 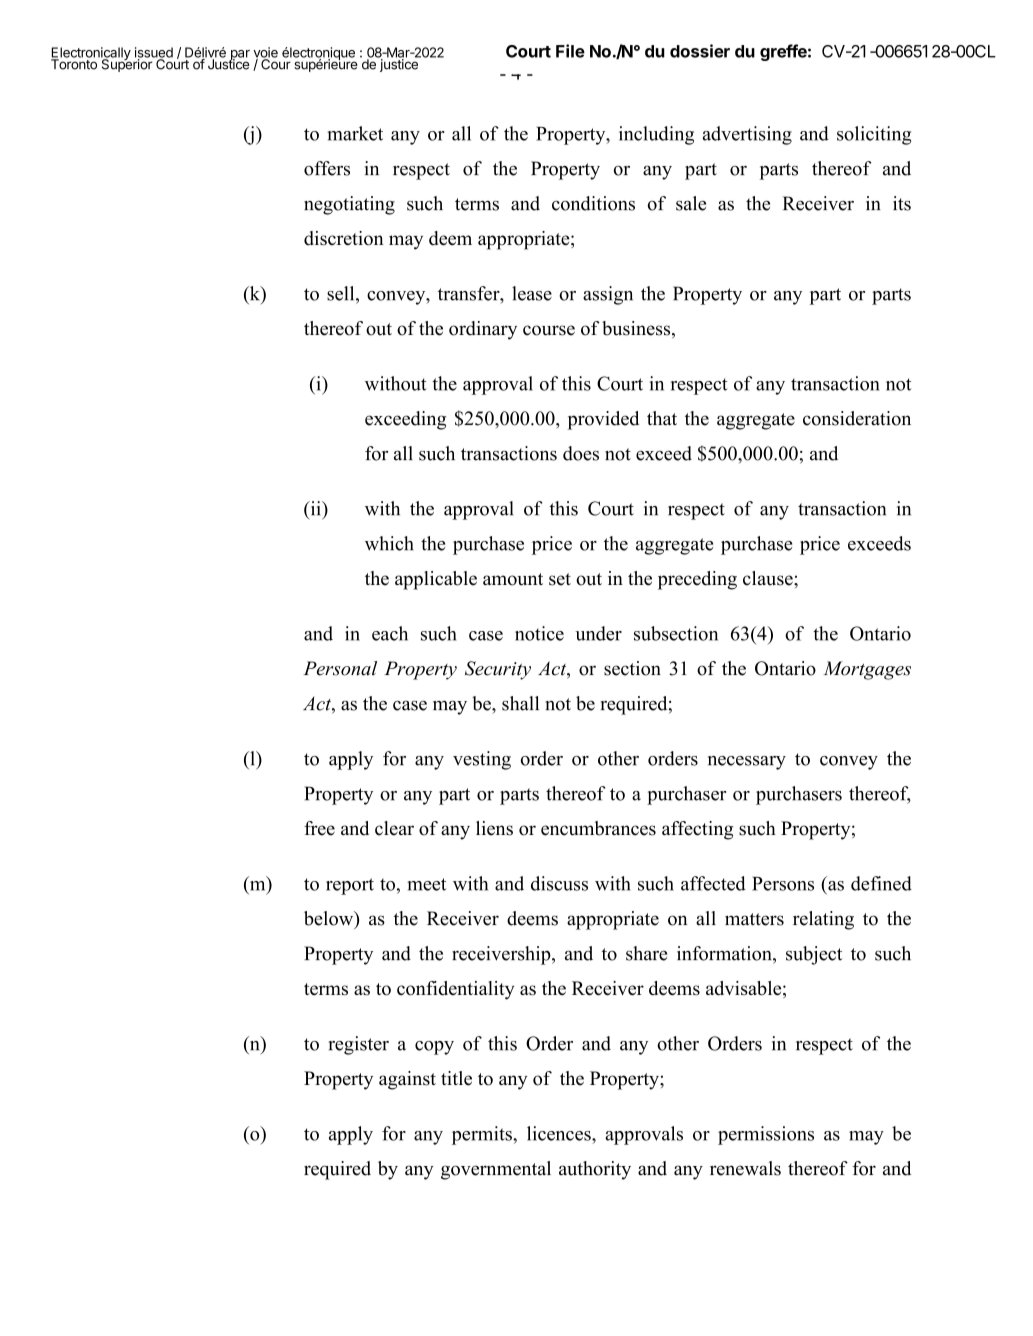 I want to click on Persons, so click(x=783, y=884).
